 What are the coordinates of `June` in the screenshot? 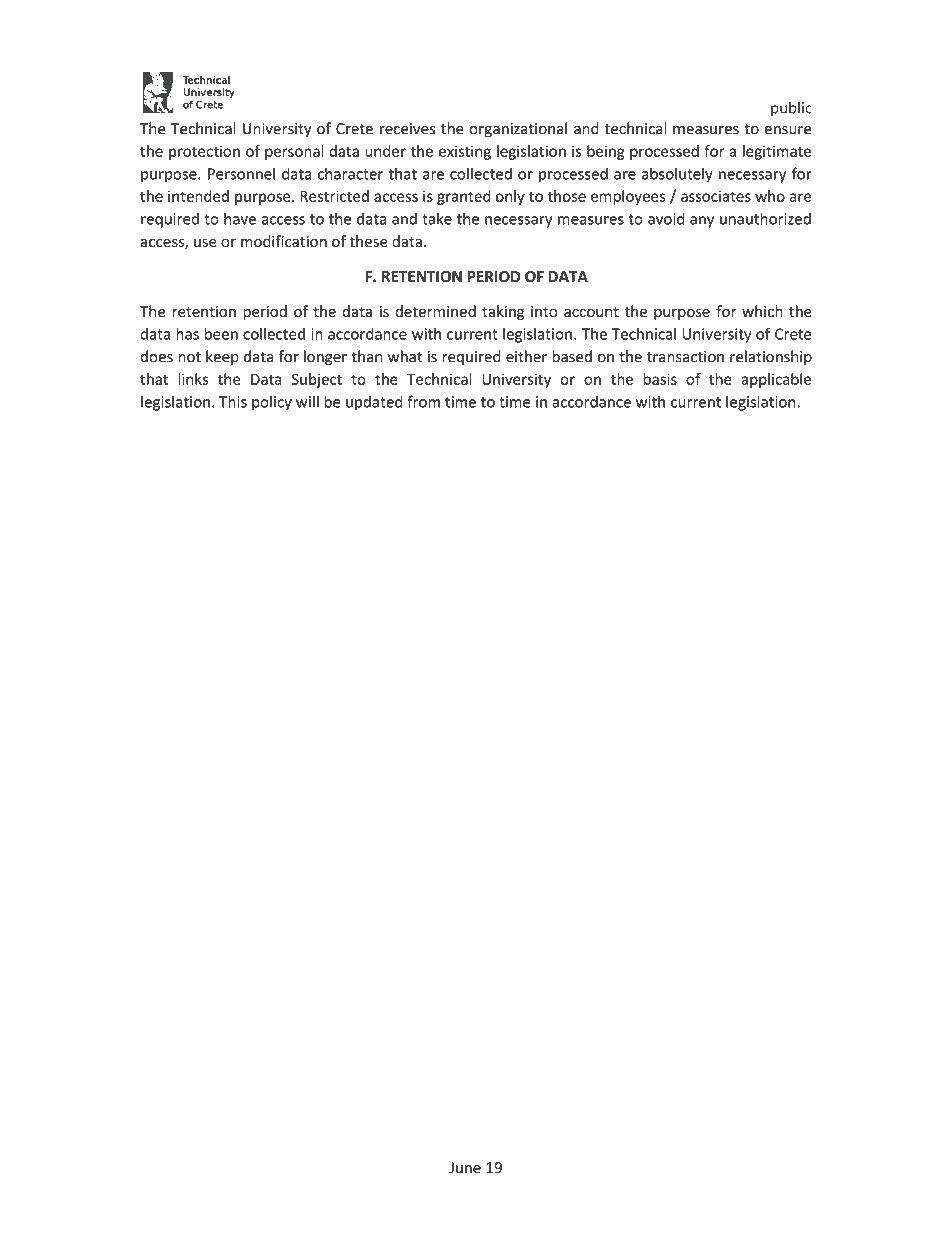 It's located at (465, 1168).
